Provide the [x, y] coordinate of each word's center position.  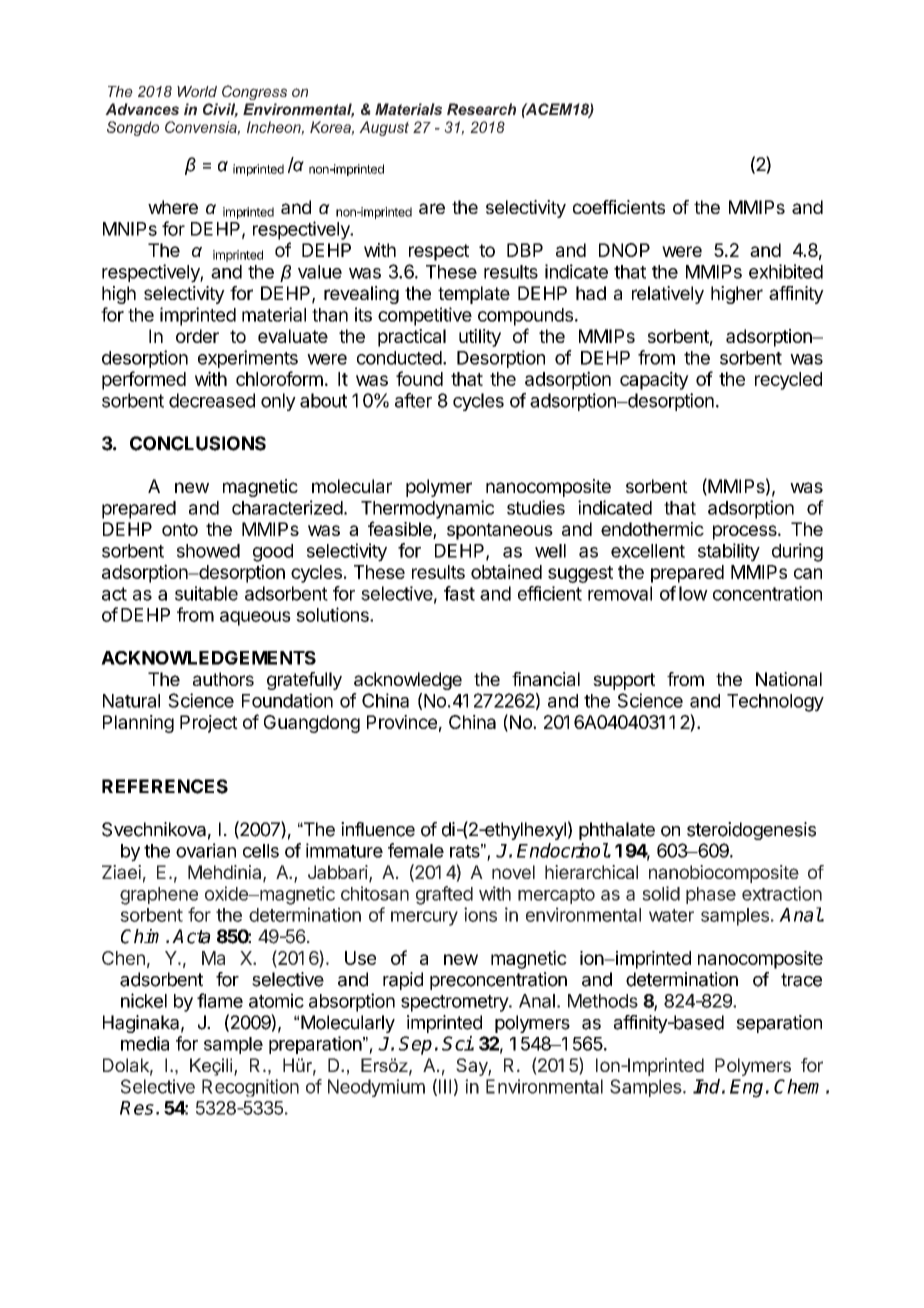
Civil [220, 110]
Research [481, 109]
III [445, 1086]
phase [711, 895]
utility [480, 338]
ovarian [206, 850]
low [693, 593]
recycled [788, 381]
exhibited [786, 271]
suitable [206, 593]
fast [459, 593]
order [197, 336]
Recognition [250, 1088]
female [416, 850]
